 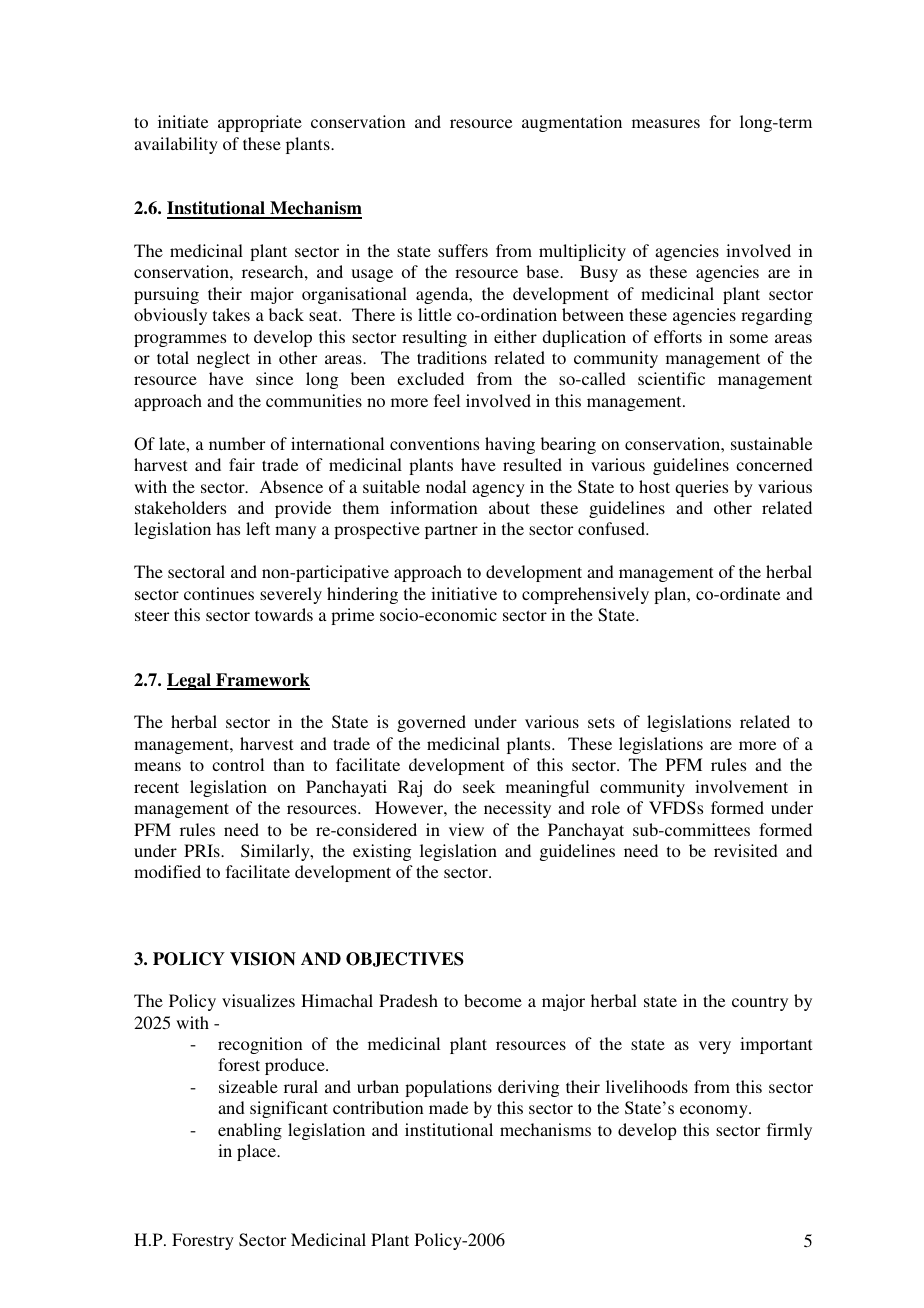 I want to click on enabling, so click(x=250, y=1131).
